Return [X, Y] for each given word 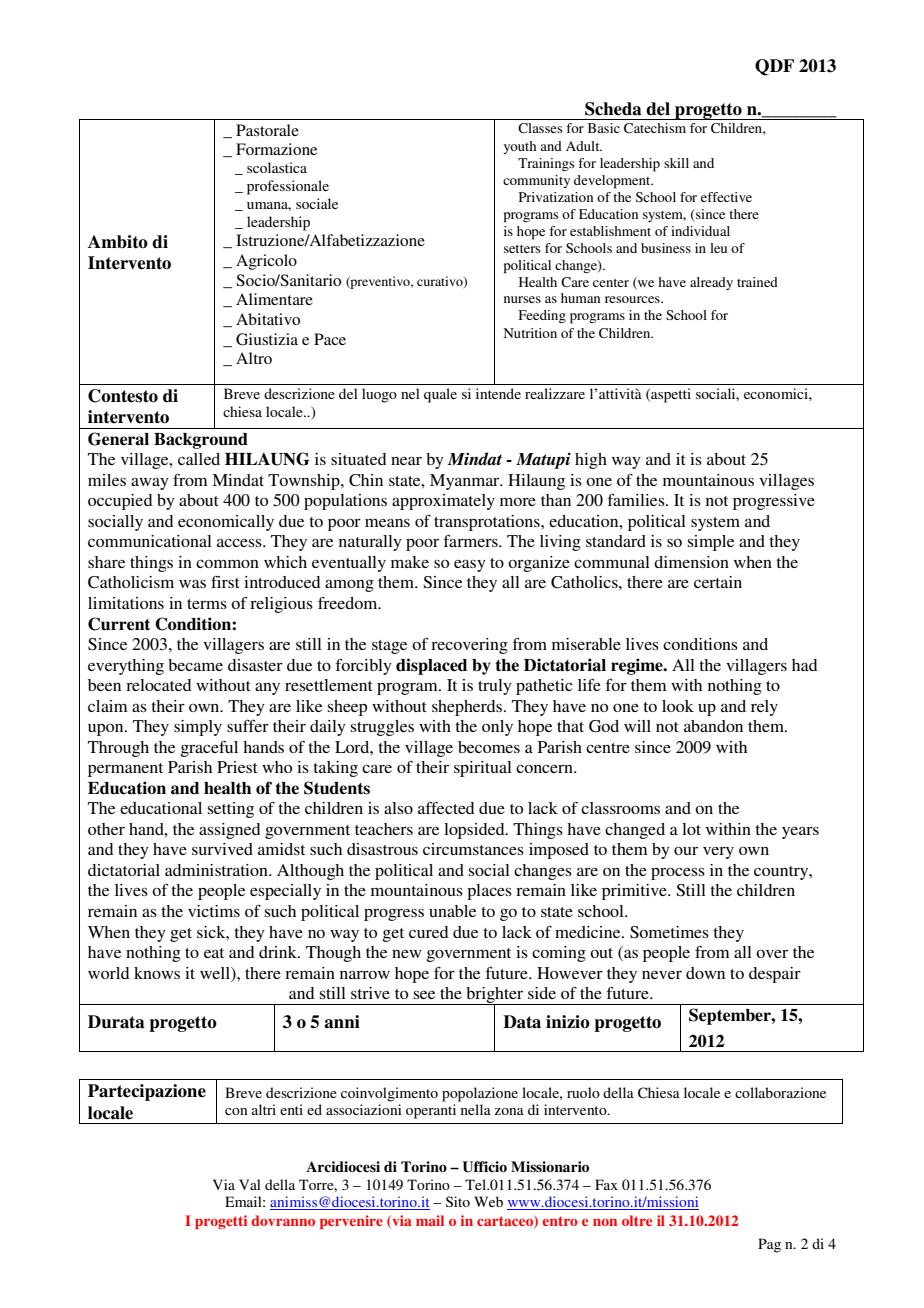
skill [676, 163]
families [637, 499]
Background [201, 441]
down [705, 973]
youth [520, 147]
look [678, 706]
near [406, 460]
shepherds [468, 708]
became [195, 665]
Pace [330, 339]
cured [428, 932]
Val [250, 1184]
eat [214, 953]
